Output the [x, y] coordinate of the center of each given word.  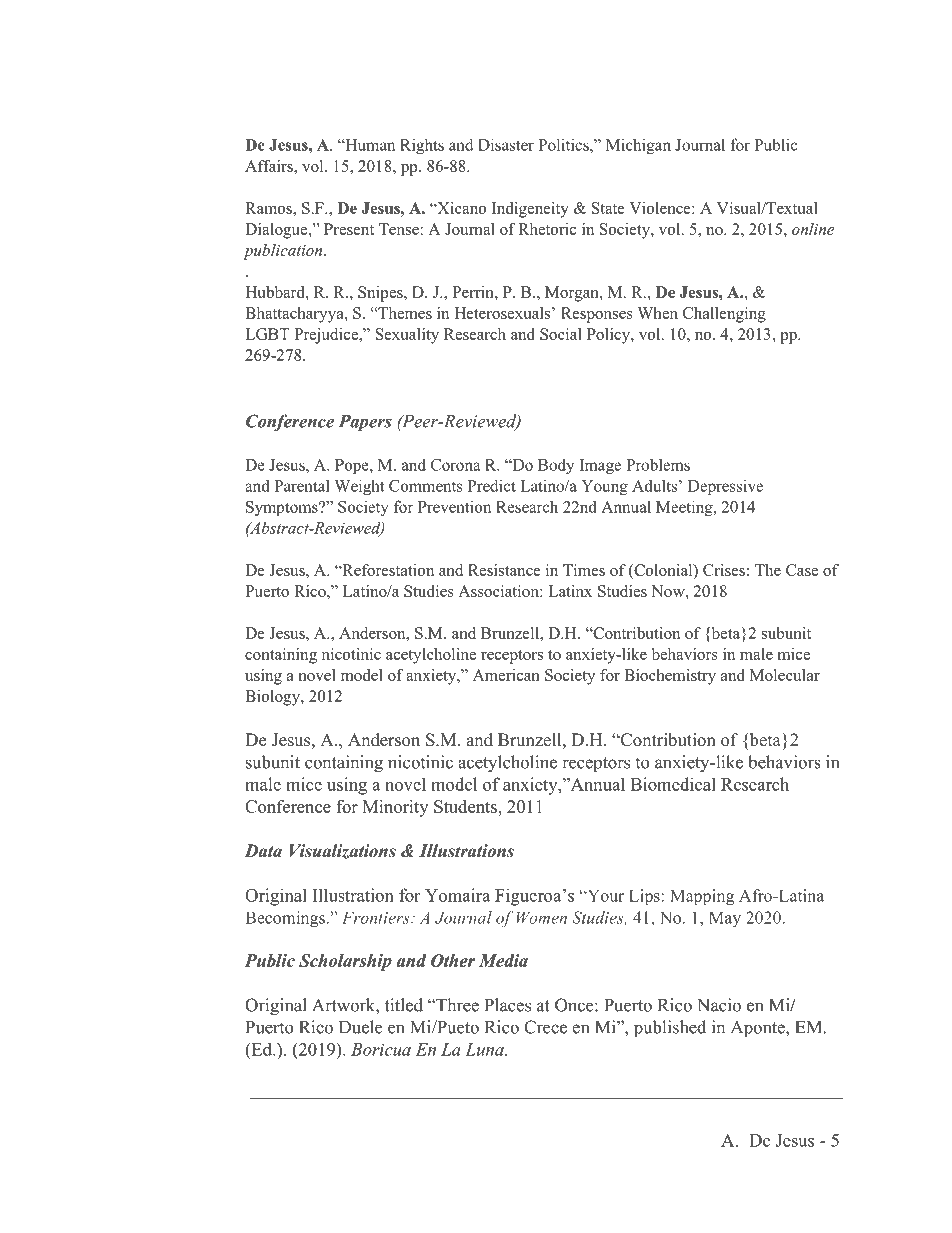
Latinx [570, 591]
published [670, 1028]
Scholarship [345, 962]
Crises [724, 570]
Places [508, 1005]
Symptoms [283, 508]
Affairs [270, 166]
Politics [564, 144]
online [813, 229]
